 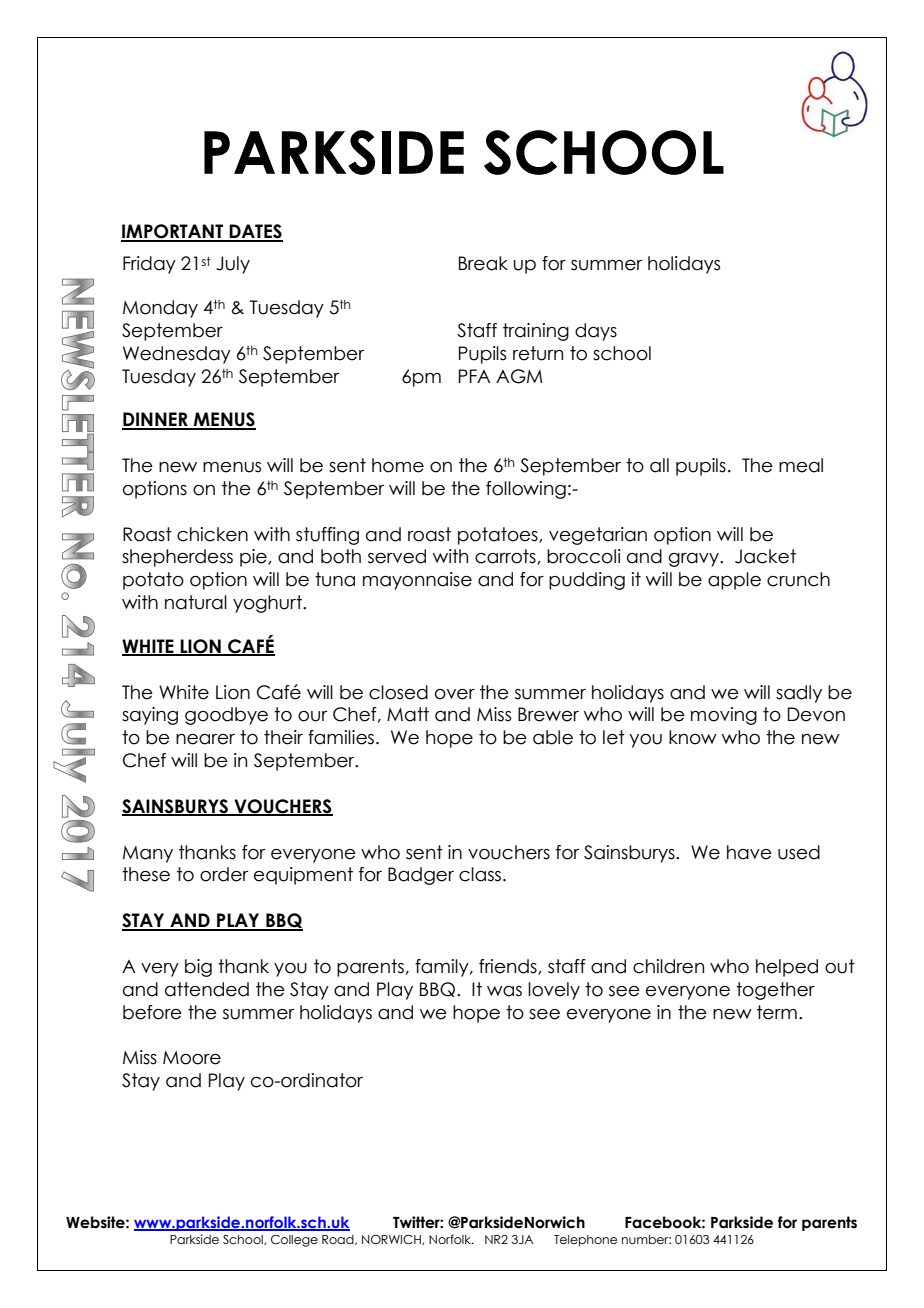 What do you see at coordinates (734, 581) in the screenshot?
I see `apple` at bounding box center [734, 581].
